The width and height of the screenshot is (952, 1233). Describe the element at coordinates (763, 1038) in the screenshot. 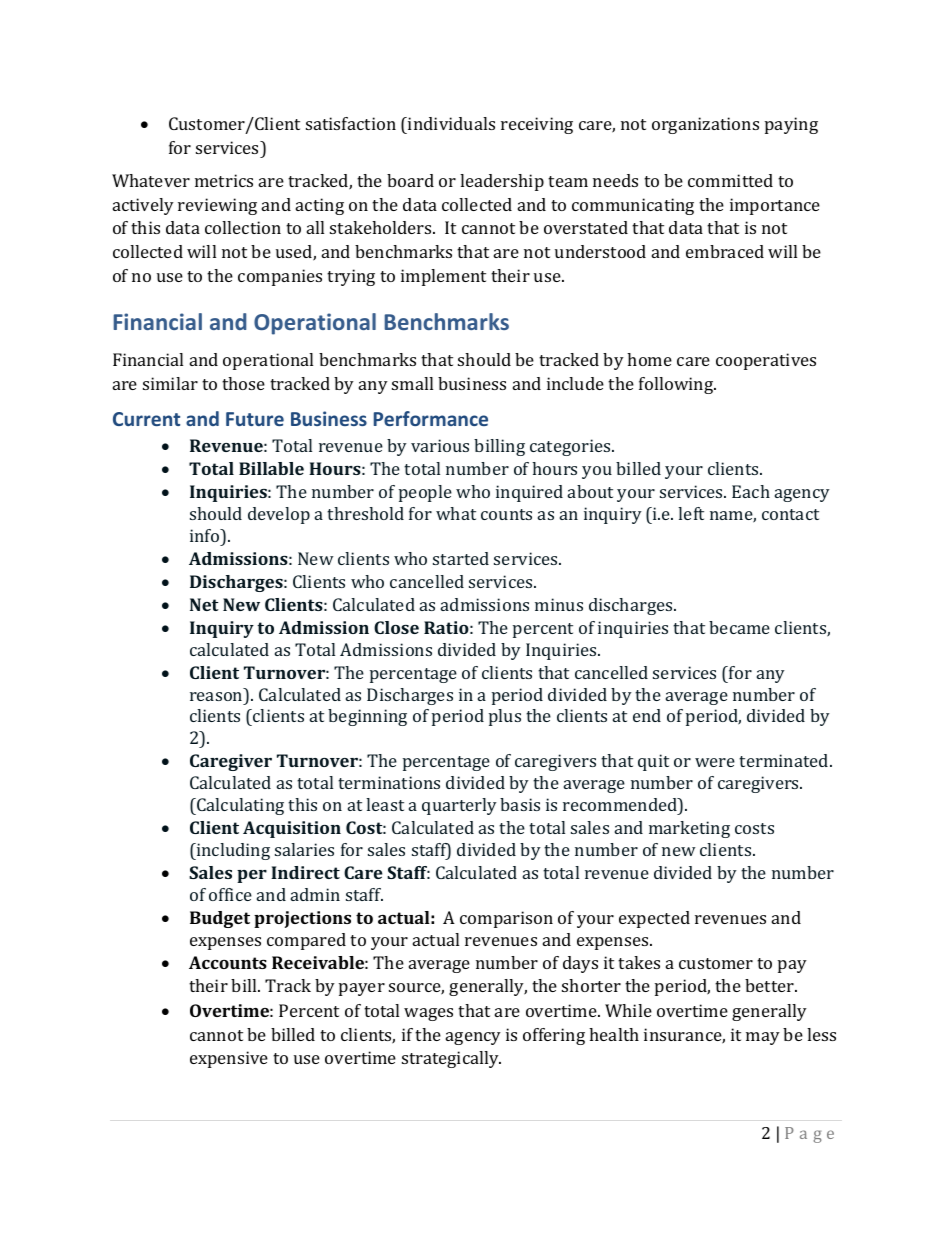

I see `may` at that location.
